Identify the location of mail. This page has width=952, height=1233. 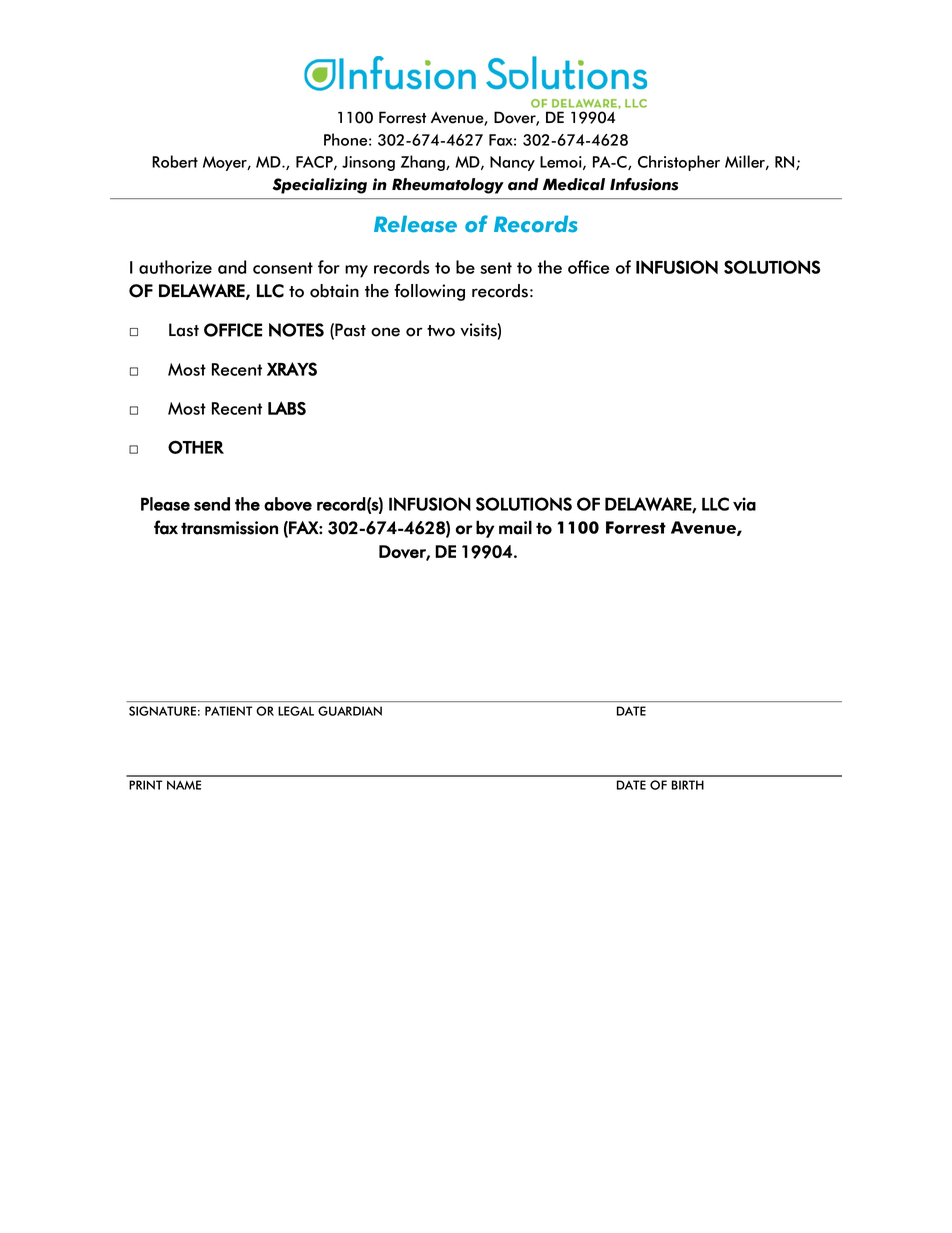
(515, 527).
